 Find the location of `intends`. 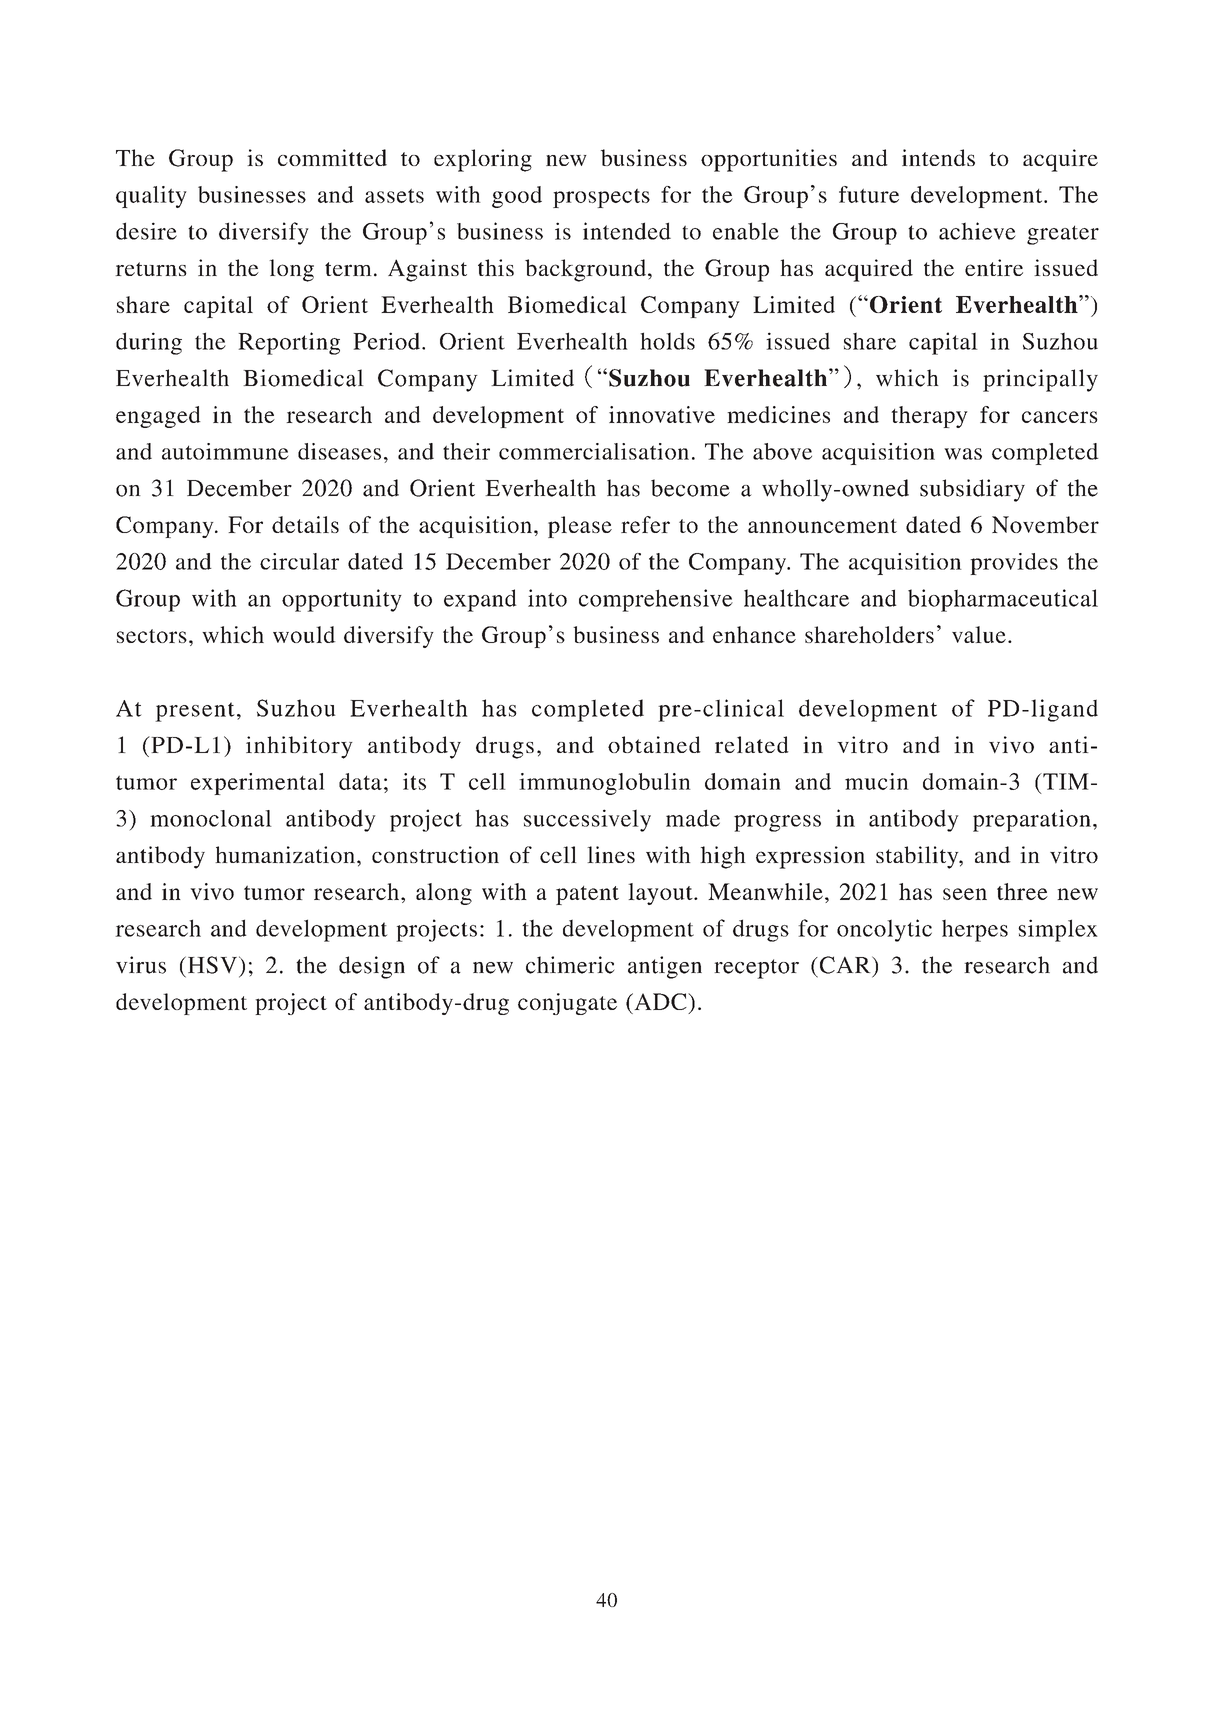

intends is located at coordinates (938, 157).
